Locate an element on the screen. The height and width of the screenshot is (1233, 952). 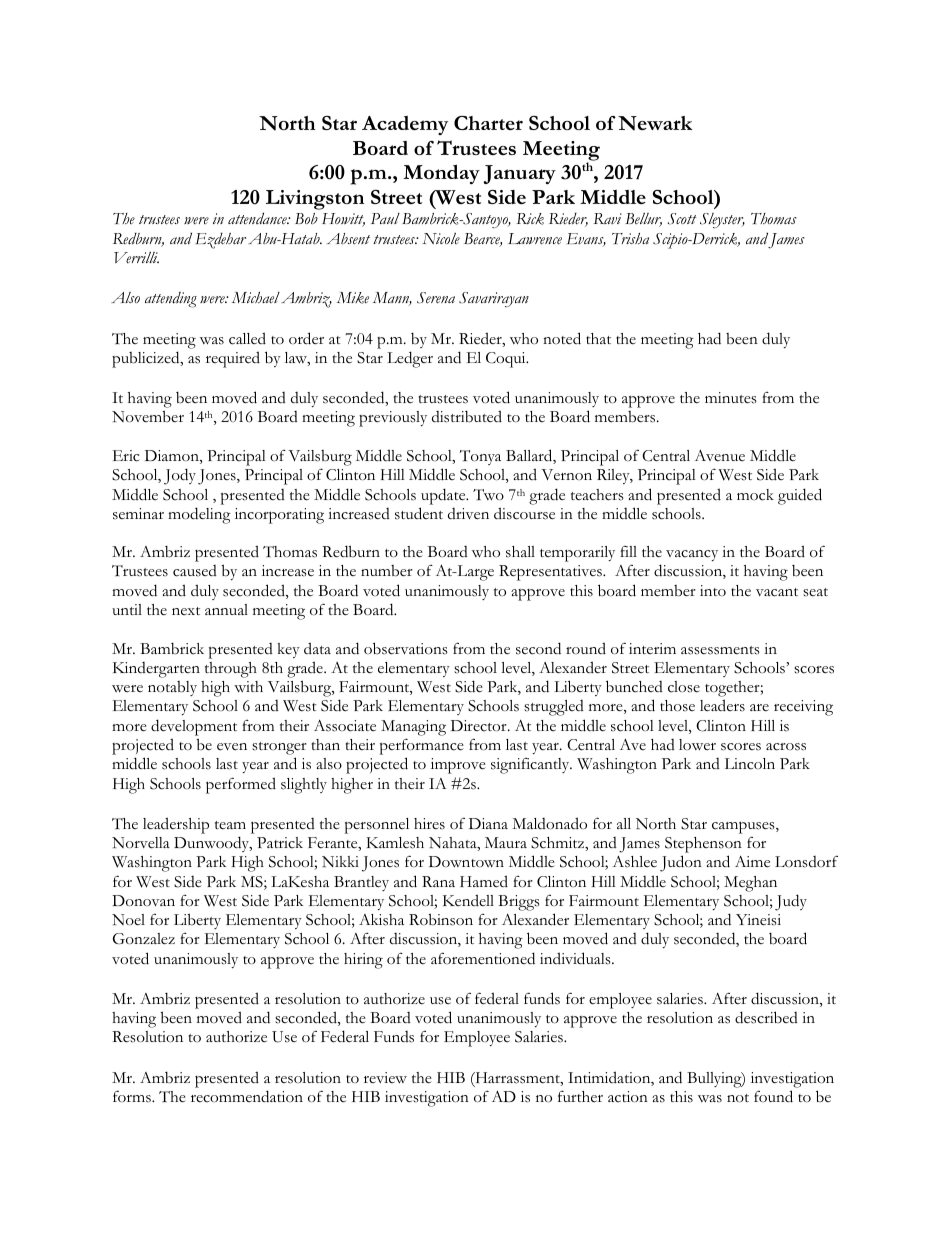
recommendation is located at coordinates (247, 1096).
